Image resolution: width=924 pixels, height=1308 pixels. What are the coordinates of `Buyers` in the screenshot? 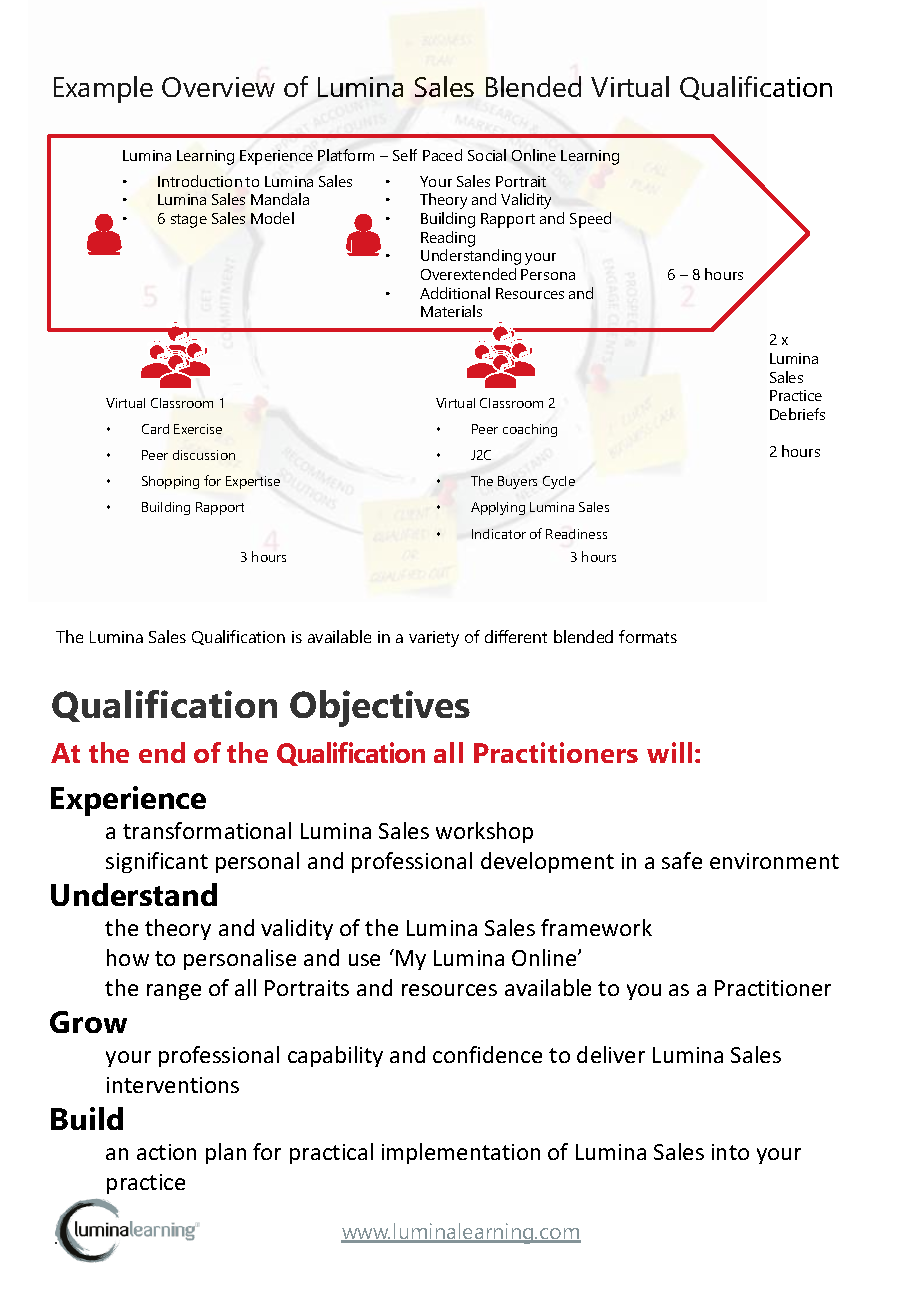 It's located at (517, 482).
